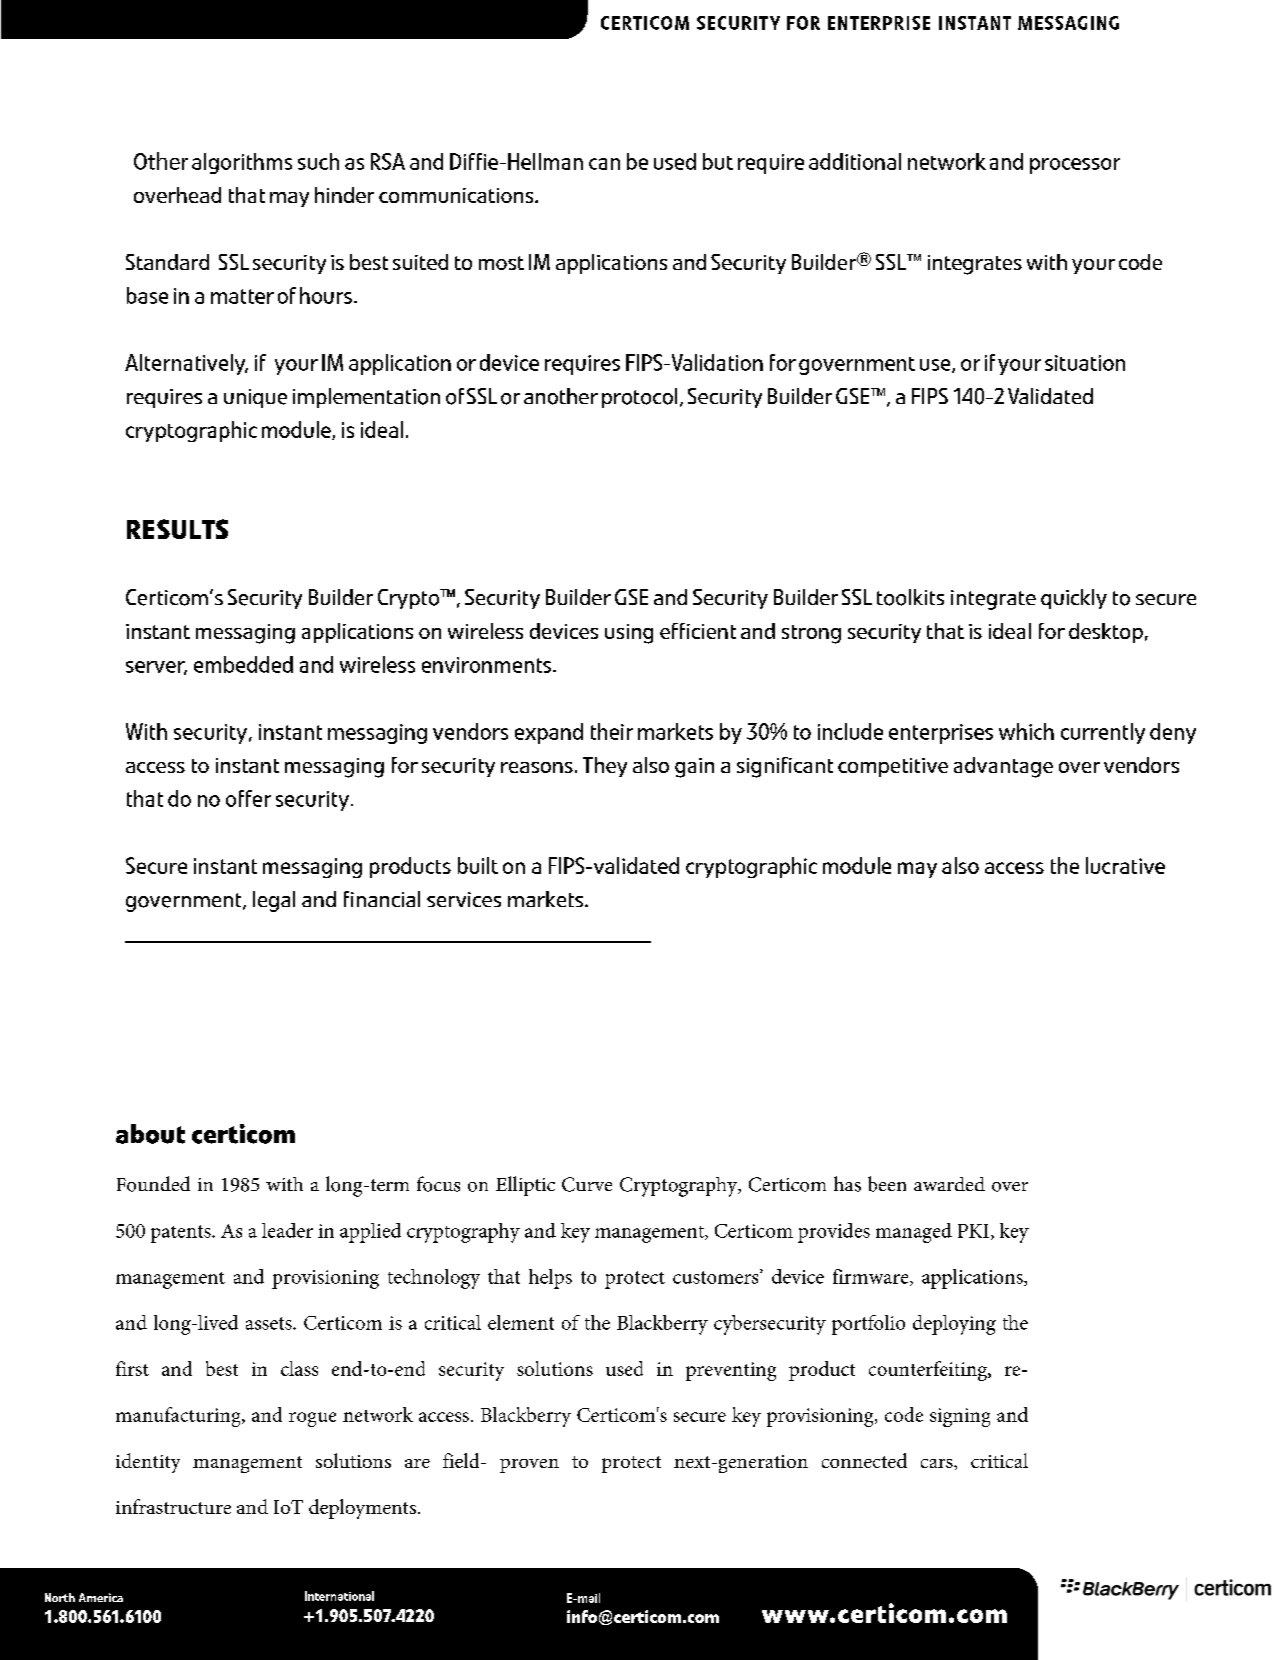 The width and height of the image is (1283, 1660). Describe the element at coordinates (156, 668) in the image. I see `server` at that location.
